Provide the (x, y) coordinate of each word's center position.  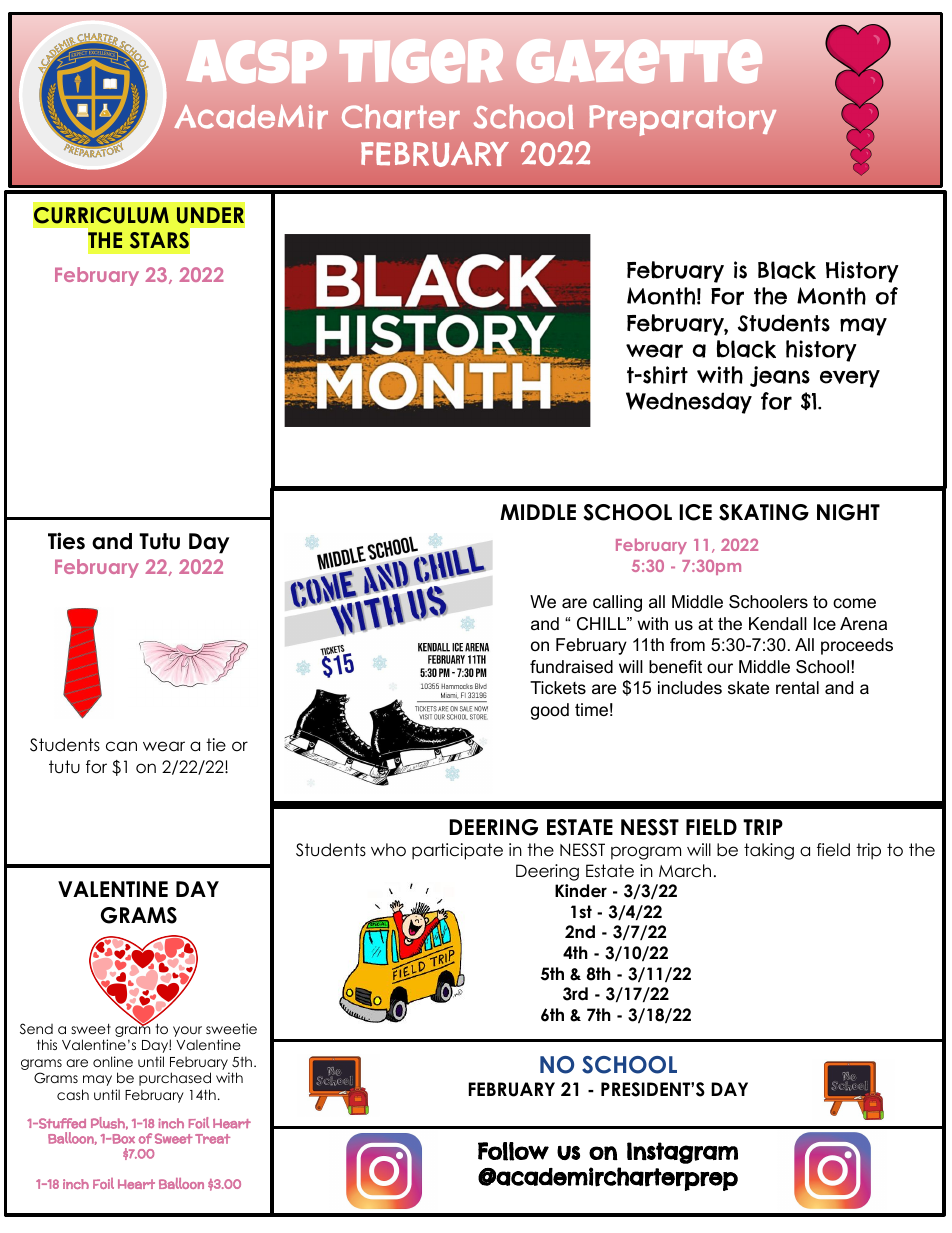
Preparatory (682, 120)
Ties (66, 541)
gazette (639, 61)
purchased (175, 1079)
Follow (513, 1151)
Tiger (421, 61)
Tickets (558, 687)
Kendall (778, 624)
